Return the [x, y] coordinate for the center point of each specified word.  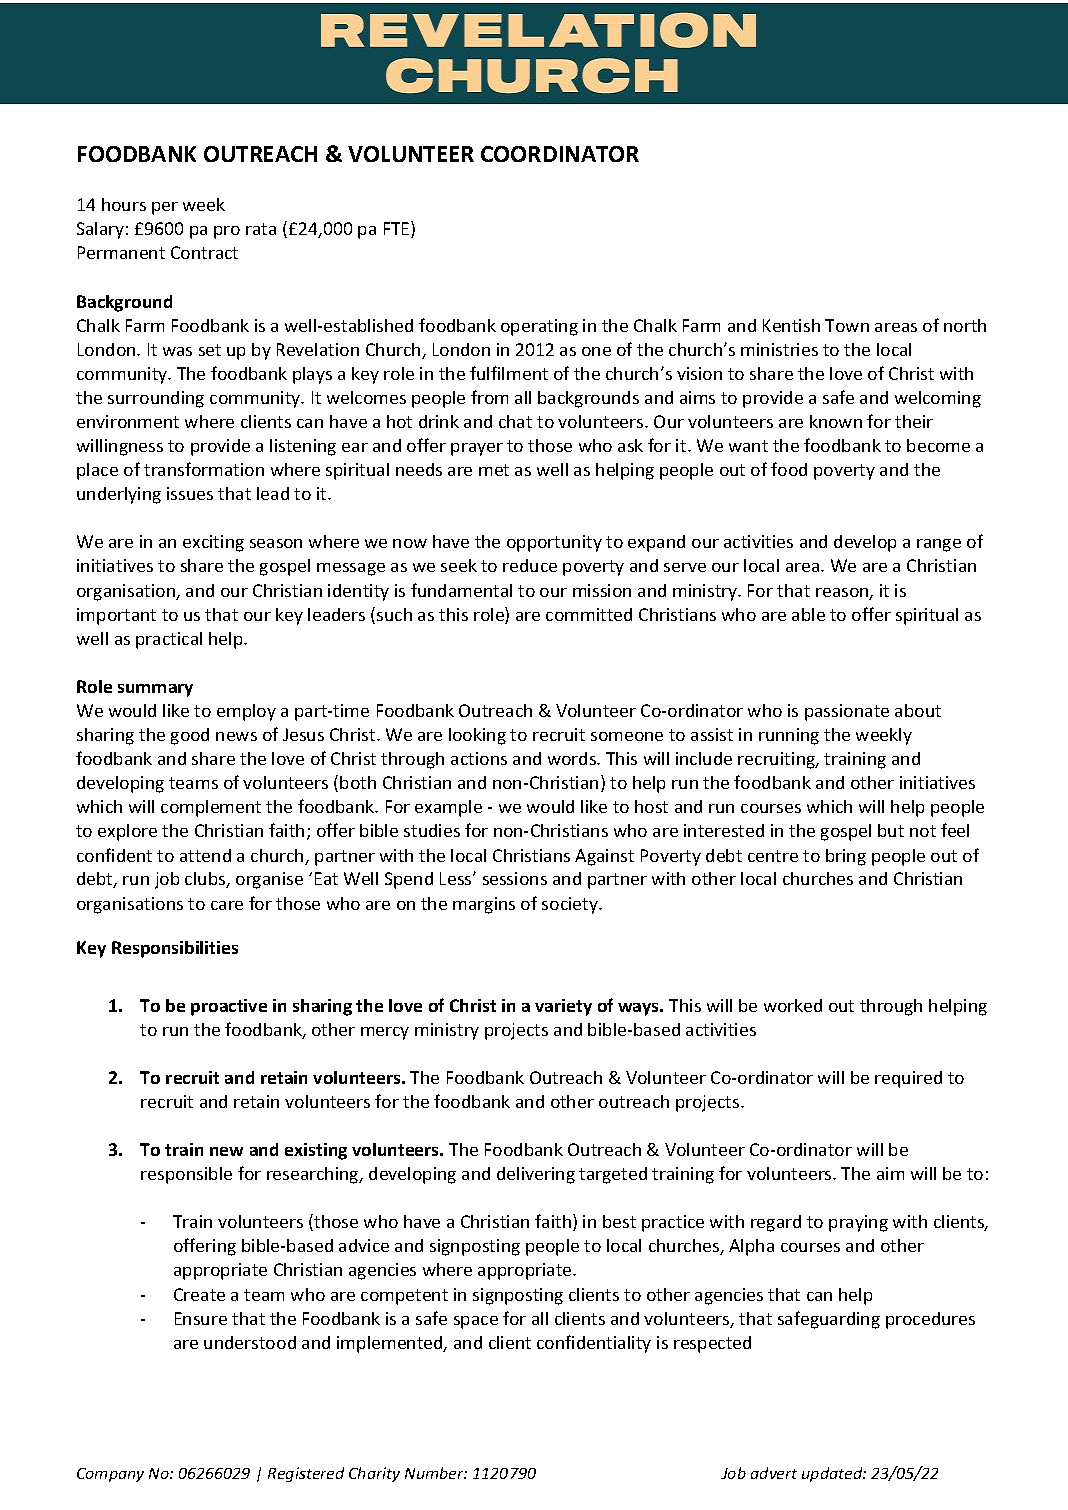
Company [110, 1475]
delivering [536, 1175]
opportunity [554, 543]
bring [846, 857]
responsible [186, 1175]
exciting [213, 543]
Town [847, 325]
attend [205, 855]
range [939, 545]
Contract [204, 252]
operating [539, 327]
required [908, 1079]
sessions [515, 878]
